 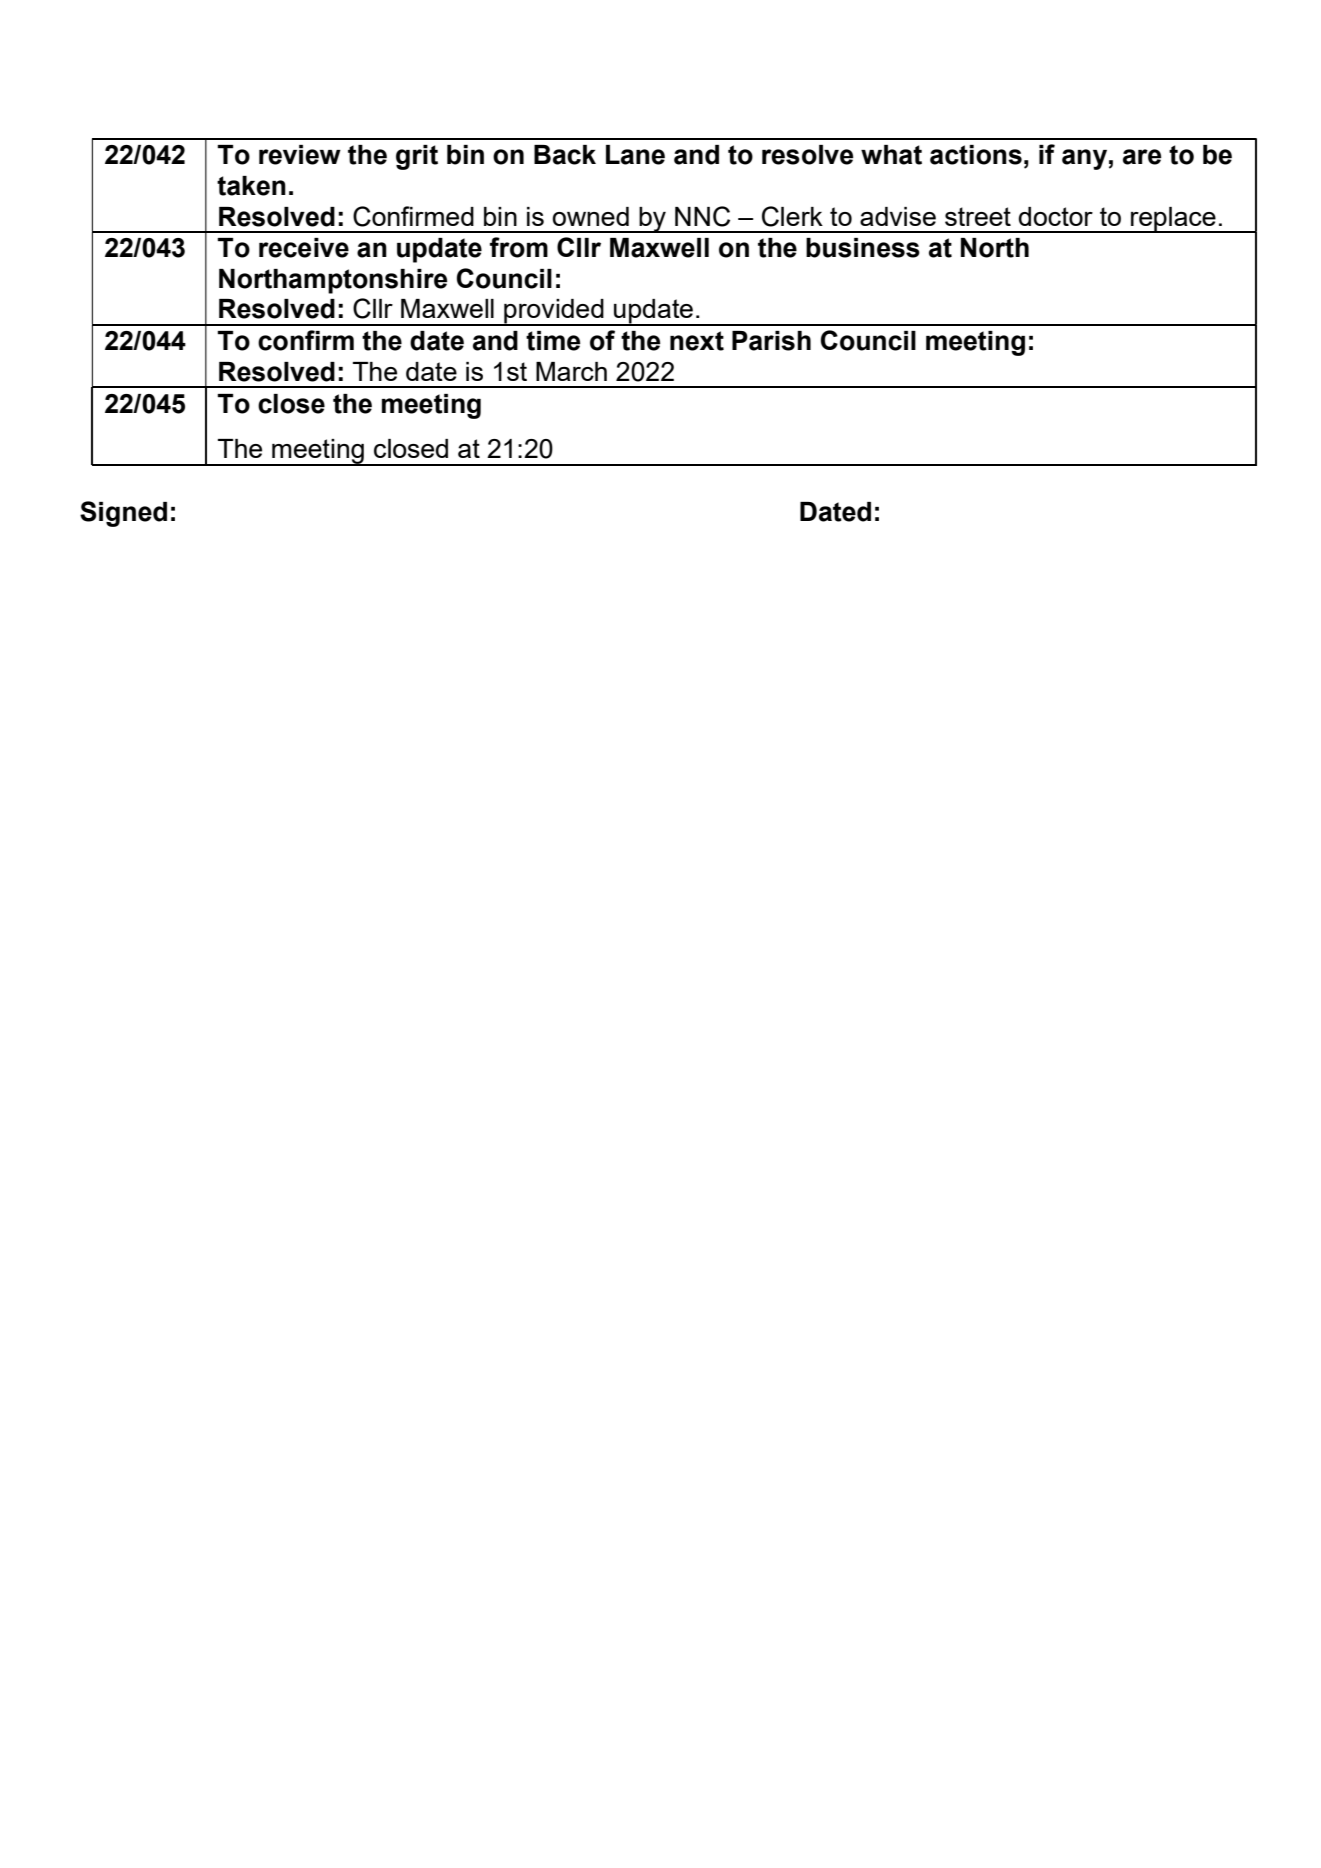 What do you see at coordinates (571, 371) in the screenshot?
I see `March` at bounding box center [571, 371].
